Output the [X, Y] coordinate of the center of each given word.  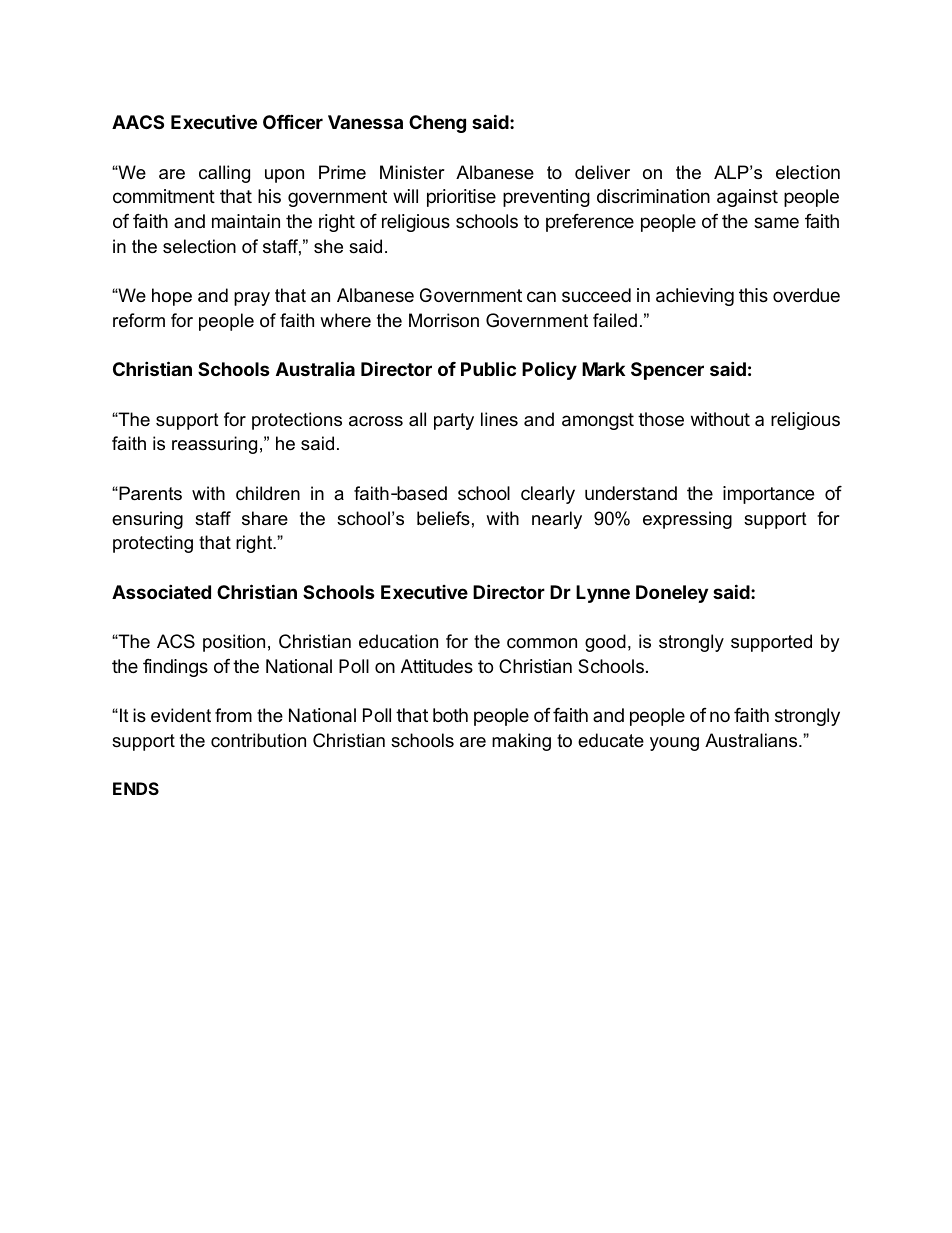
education [398, 641]
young [674, 744]
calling [224, 174]
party [454, 421]
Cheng [437, 124]
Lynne [603, 594]
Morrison [444, 320]
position [234, 643]
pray [252, 299]
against [747, 198]
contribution [258, 740]
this [753, 295]
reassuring [214, 445]
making [521, 742]
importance [768, 495]
